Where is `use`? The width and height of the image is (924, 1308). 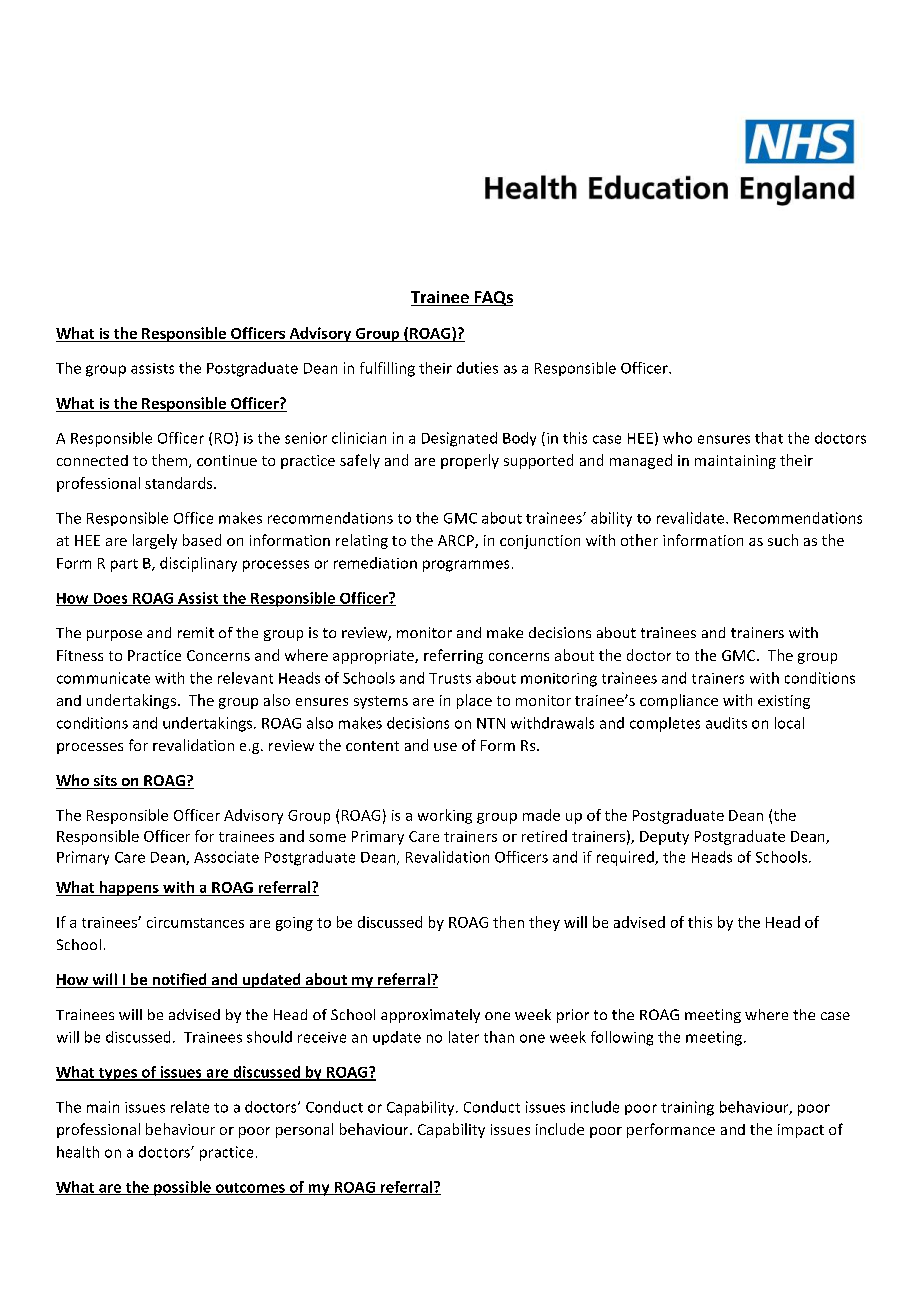
use is located at coordinates (445, 747).
